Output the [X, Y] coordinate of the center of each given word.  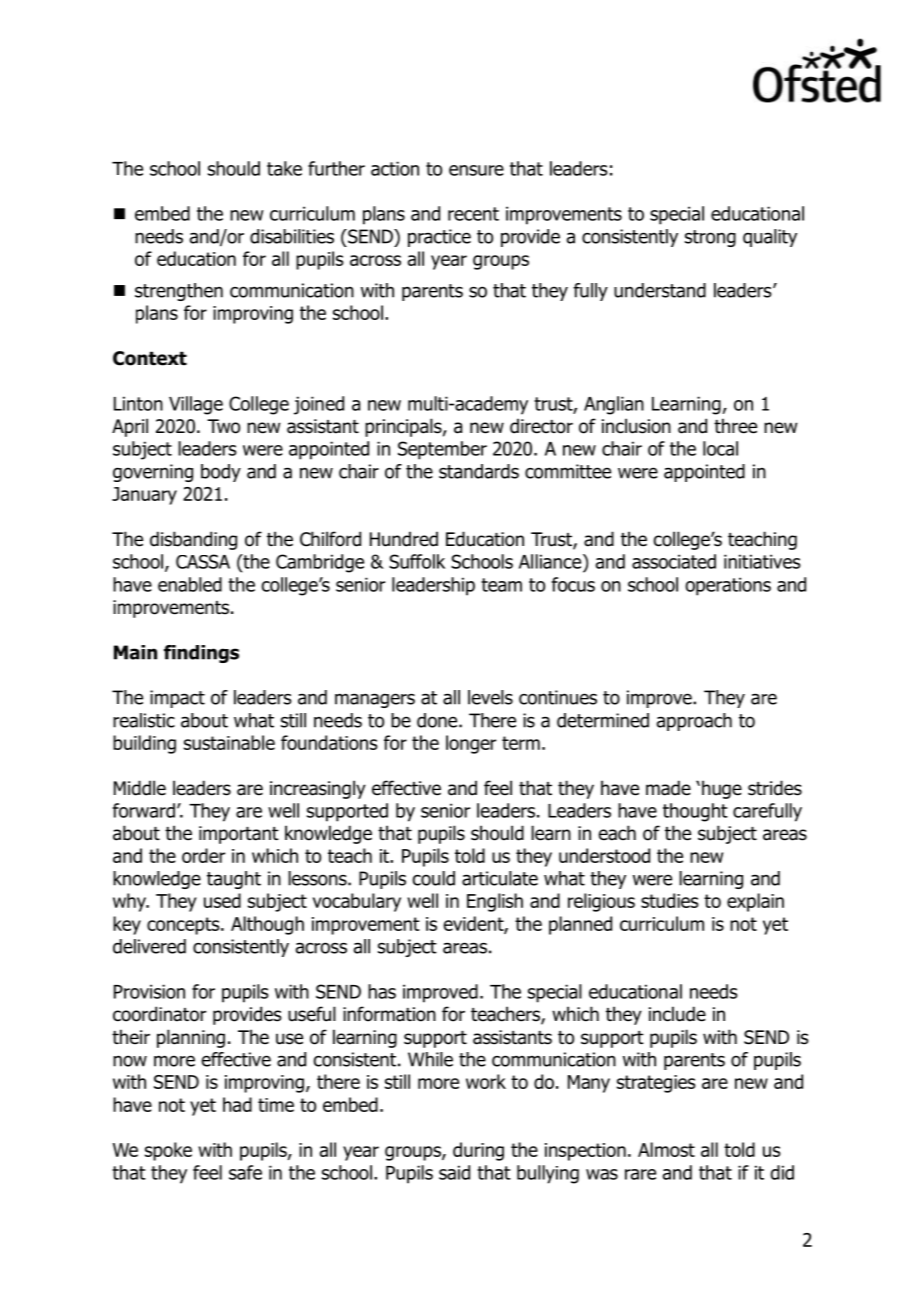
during [478, 1151]
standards [479, 471]
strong [710, 238]
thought [695, 812]
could [434, 878]
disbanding [193, 540]
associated [674, 561]
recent [473, 214]
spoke [168, 1151]
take [284, 168]
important [239, 835]
